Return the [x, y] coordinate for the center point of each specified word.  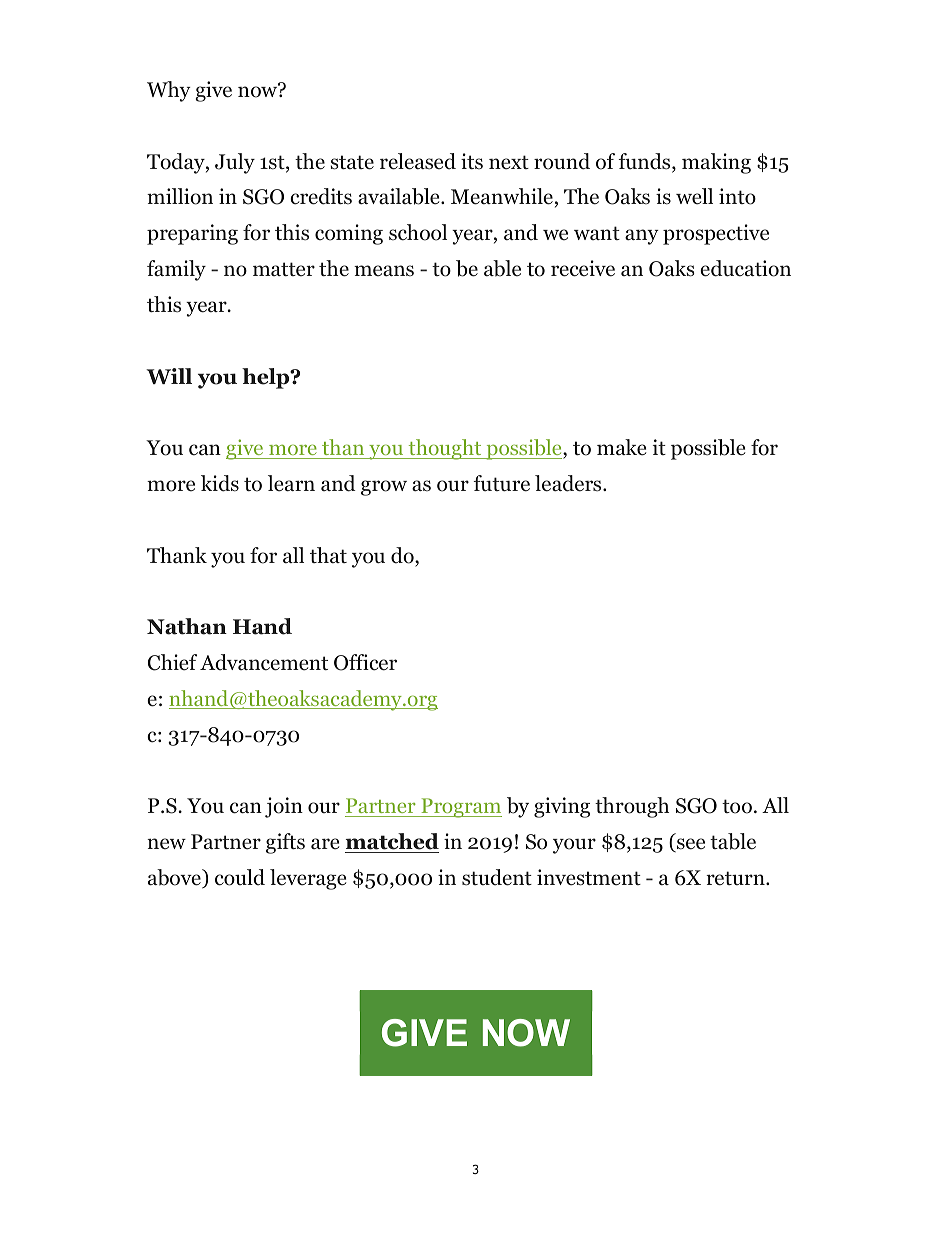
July [235, 163]
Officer [365, 662]
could [240, 877]
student [497, 877]
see [690, 845]
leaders [569, 483]
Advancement [264, 662]
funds [645, 162]
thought [445, 449]
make [622, 447]
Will [169, 376]
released [418, 161]
